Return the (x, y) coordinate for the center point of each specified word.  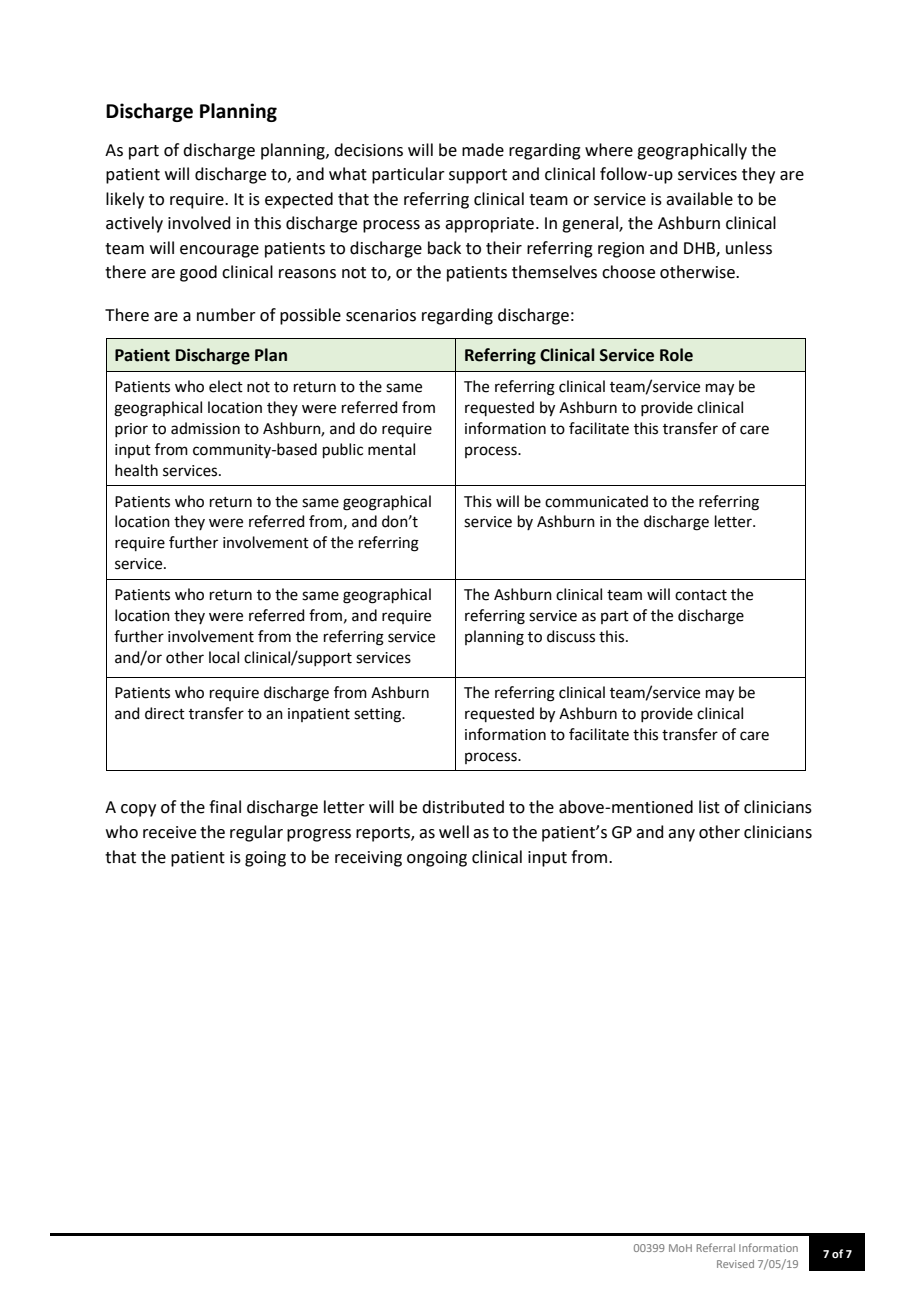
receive (169, 832)
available (699, 199)
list (709, 807)
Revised (735, 1264)
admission (205, 428)
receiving (368, 859)
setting (379, 715)
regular (256, 833)
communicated (596, 501)
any (681, 835)
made (483, 150)
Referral (716, 1247)
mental (391, 449)
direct (165, 713)
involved (199, 223)
